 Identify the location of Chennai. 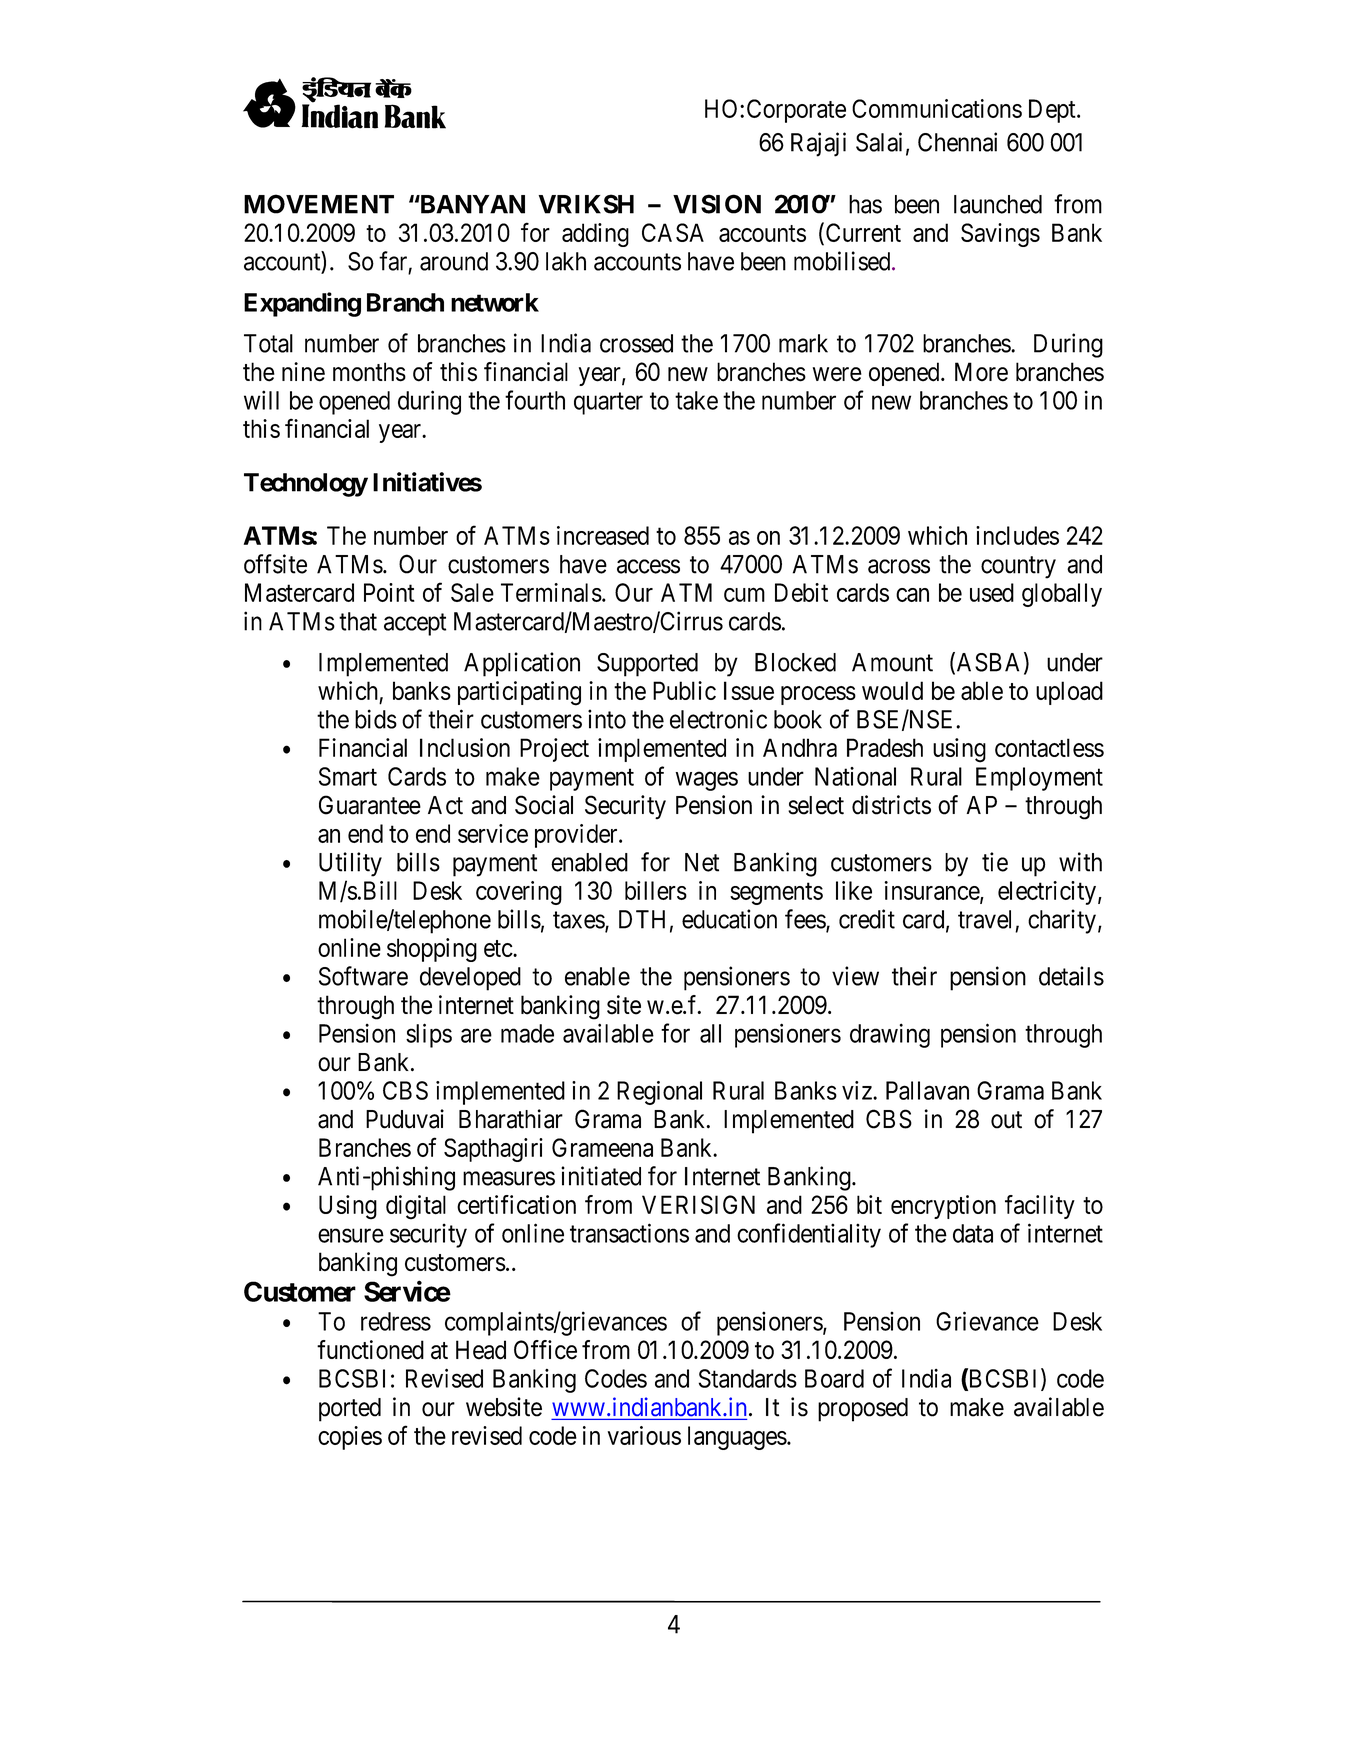
(957, 142).
